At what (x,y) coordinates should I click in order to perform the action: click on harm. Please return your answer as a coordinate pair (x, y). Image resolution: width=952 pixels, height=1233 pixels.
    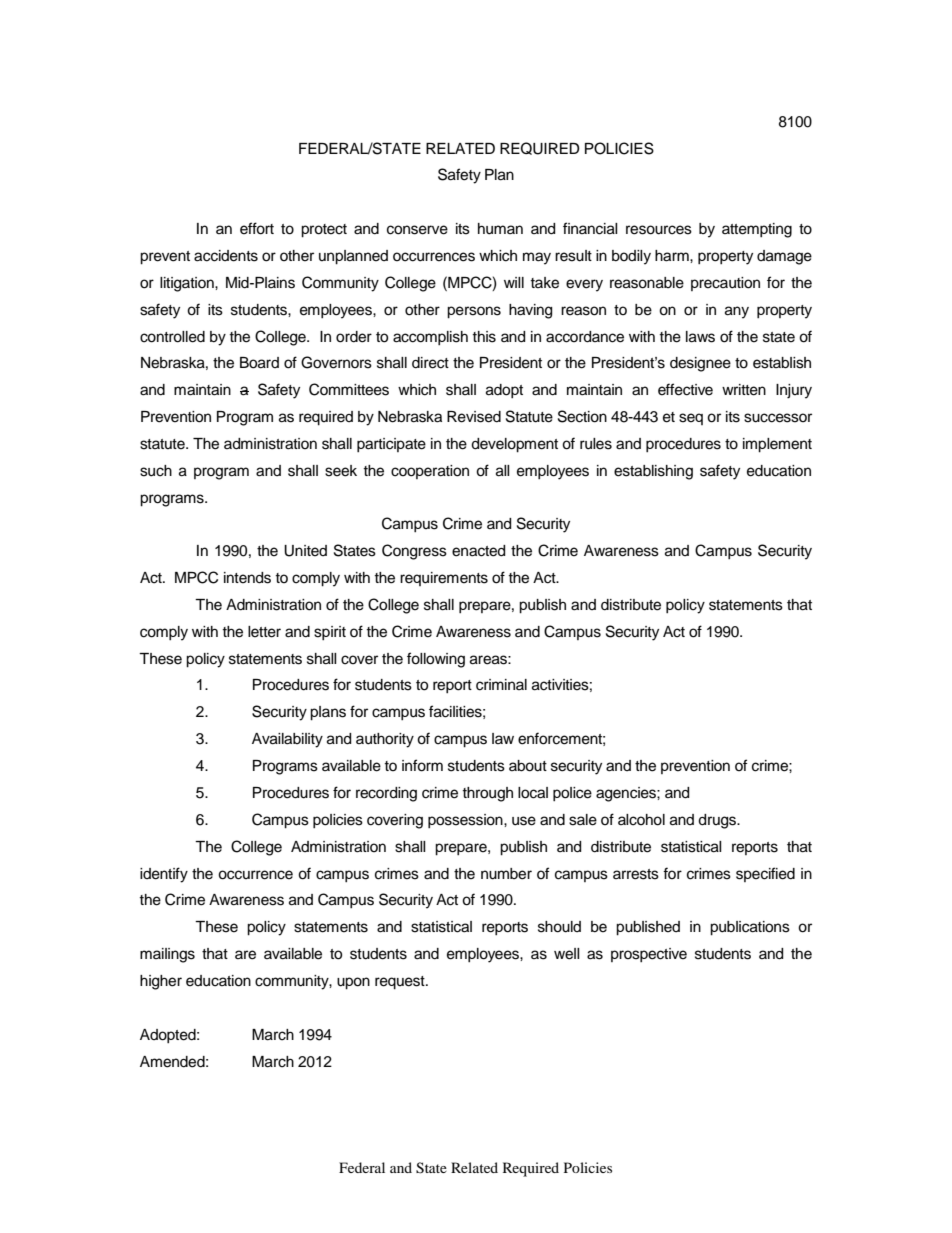
    Looking at the image, I should click on (673, 256).
